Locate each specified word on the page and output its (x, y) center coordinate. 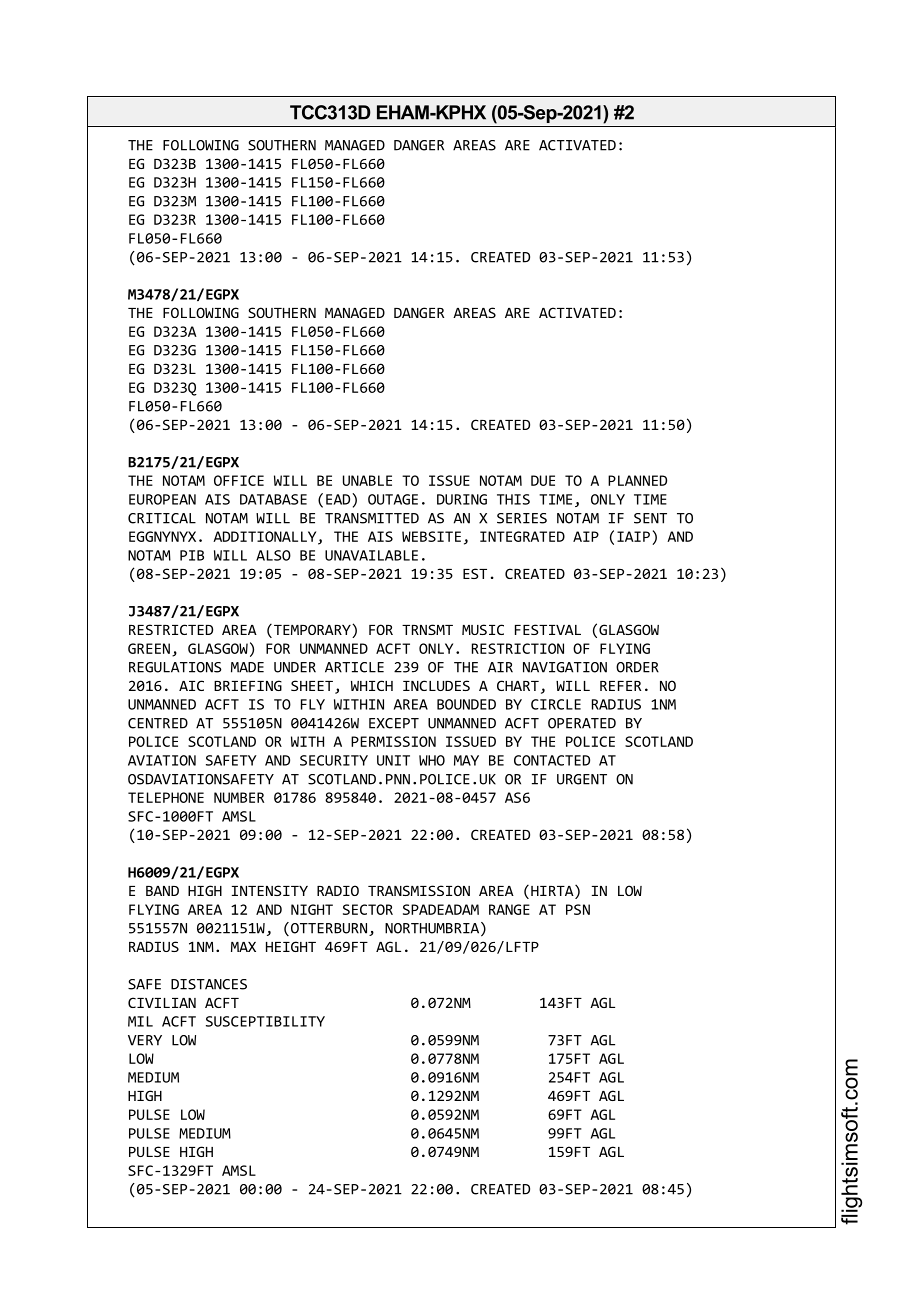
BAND (162, 891)
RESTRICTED (171, 629)
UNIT (393, 760)
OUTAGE (393, 499)
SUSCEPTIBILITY (265, 1021)
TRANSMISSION (419, 890)
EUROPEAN (162, 499)
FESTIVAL (548, 629)
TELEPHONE (166, 797)
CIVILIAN (162, 1002)
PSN (578, 909)
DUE (543, 480)
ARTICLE (354, 667)
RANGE (509, 909)
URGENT (582, 779)
